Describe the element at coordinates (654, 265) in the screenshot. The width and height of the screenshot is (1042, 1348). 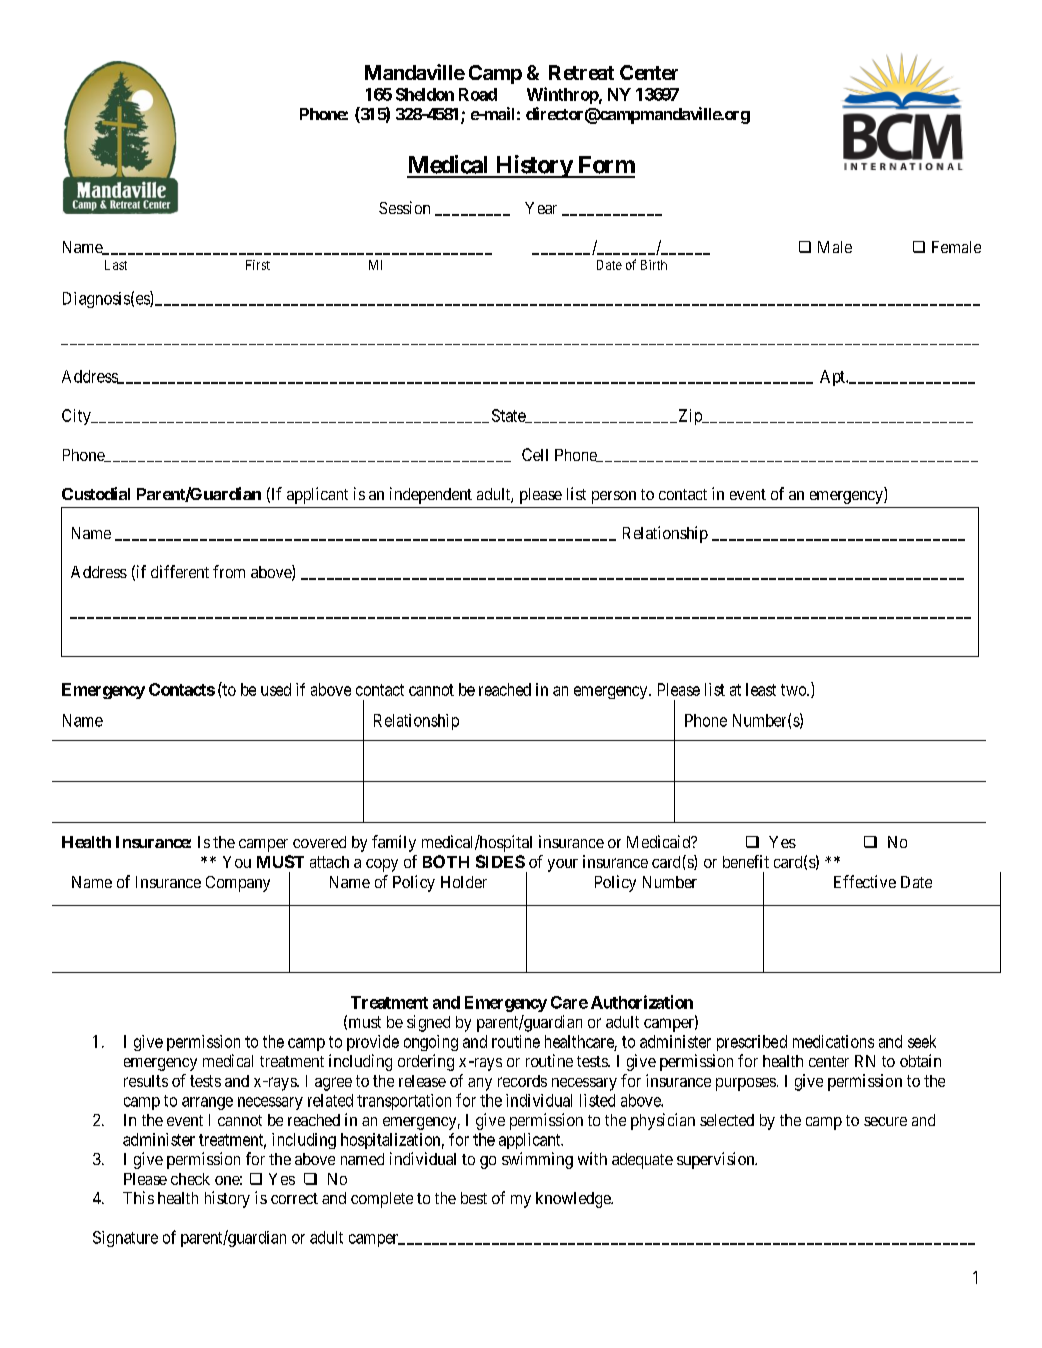
I see `Birth` at that location.
